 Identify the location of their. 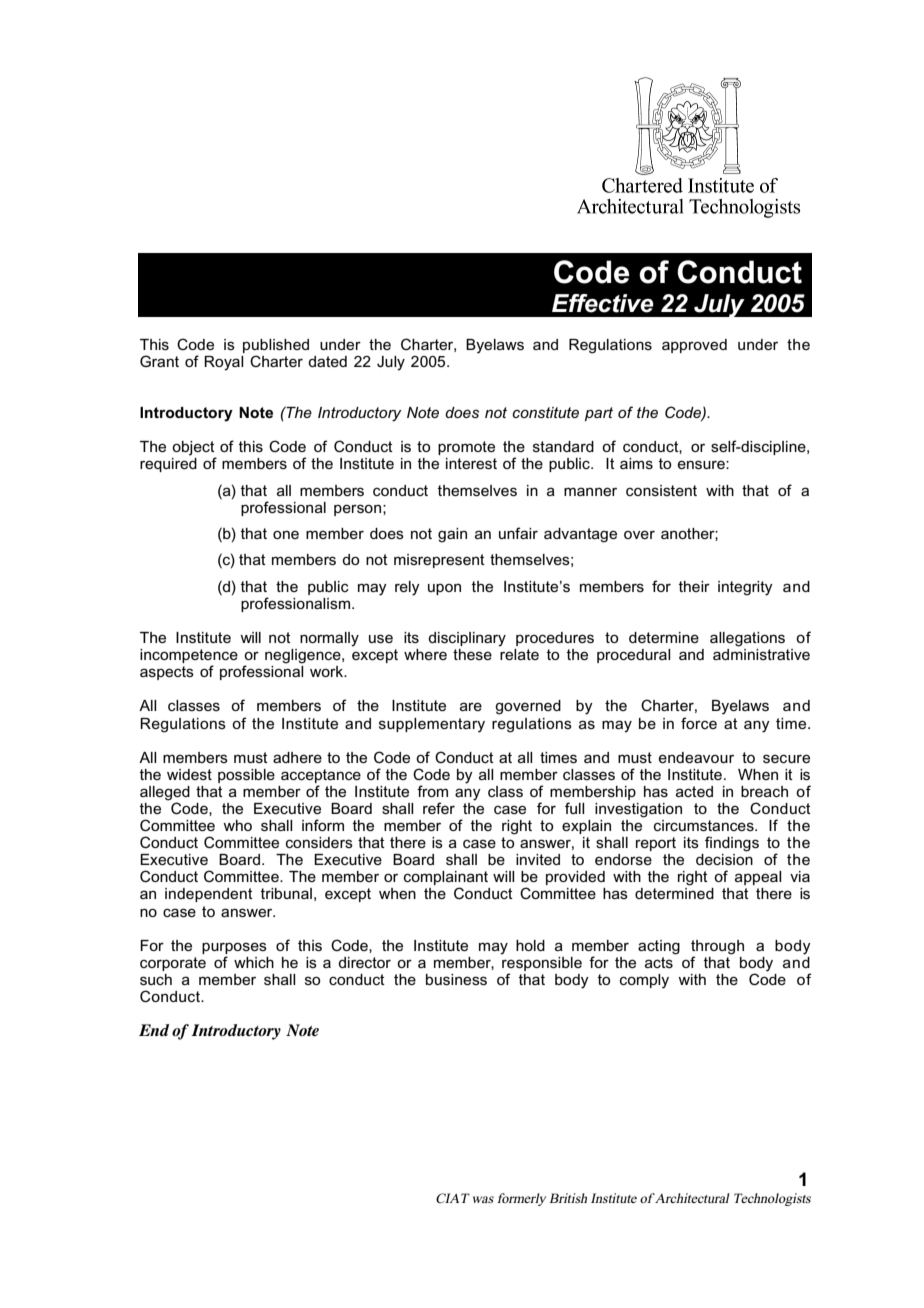
(694, 586).
